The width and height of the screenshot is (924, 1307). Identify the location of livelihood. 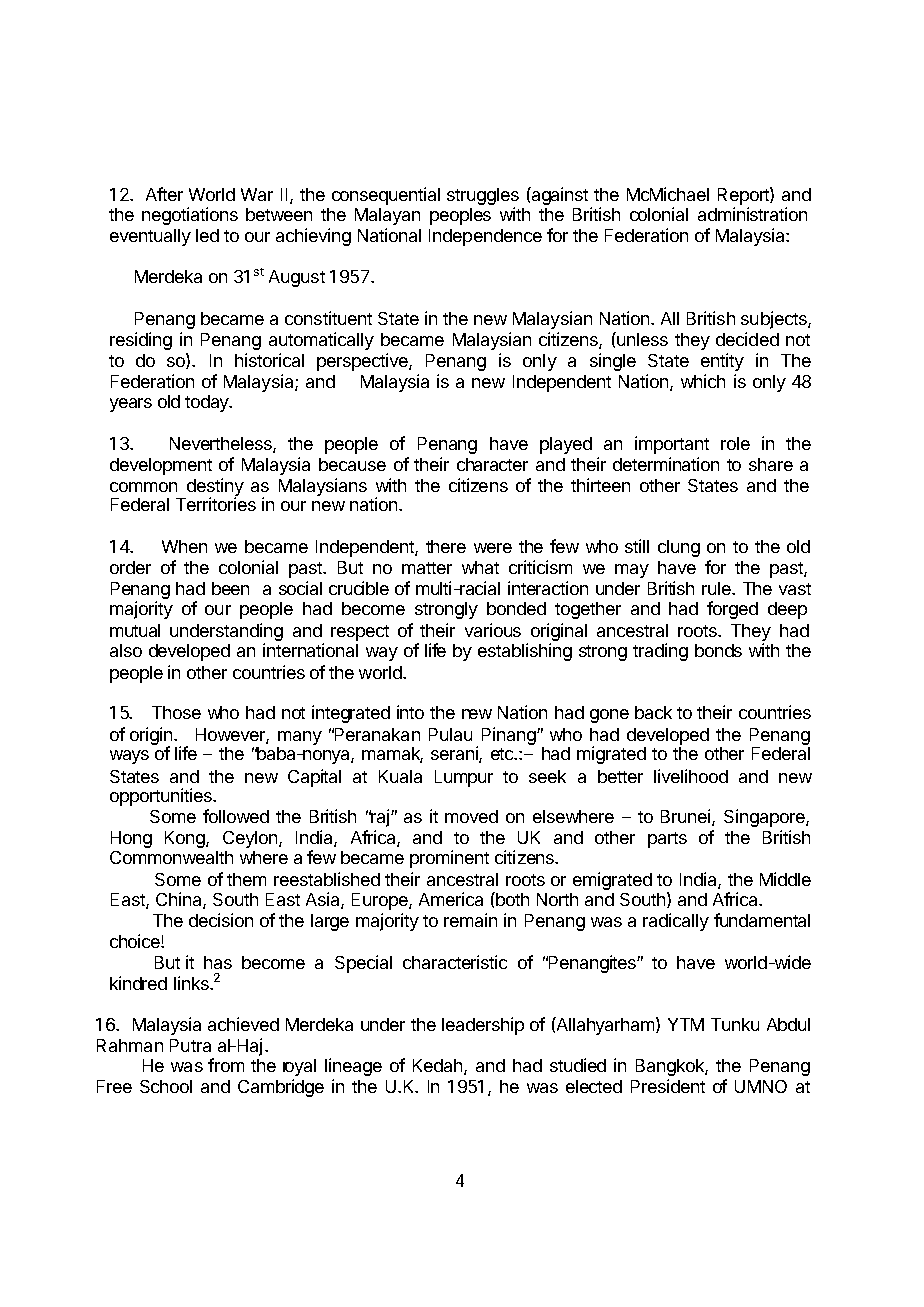
(691, 776).
